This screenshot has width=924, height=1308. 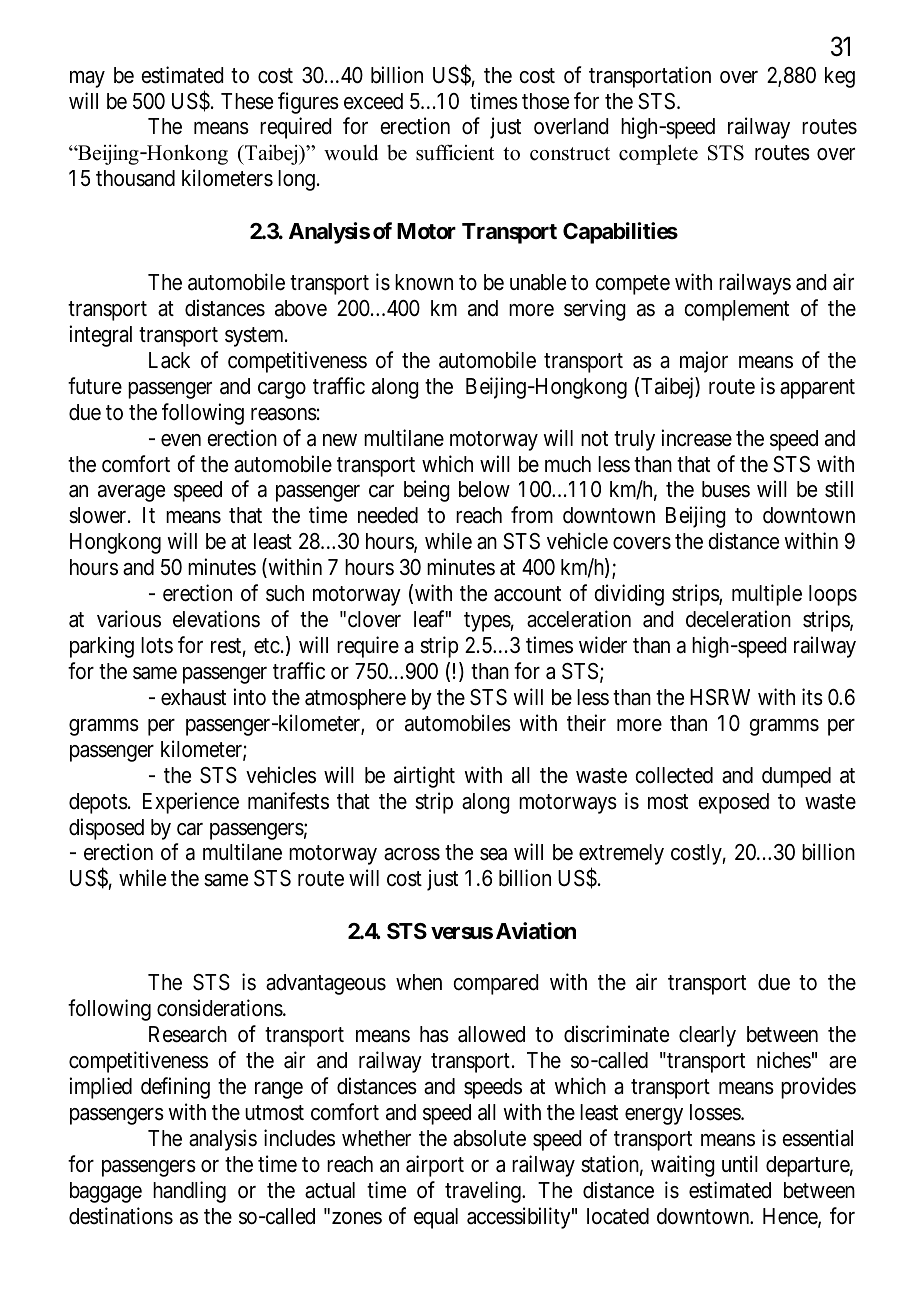 I want to click on sufficient, so click(x=455, y=152).
